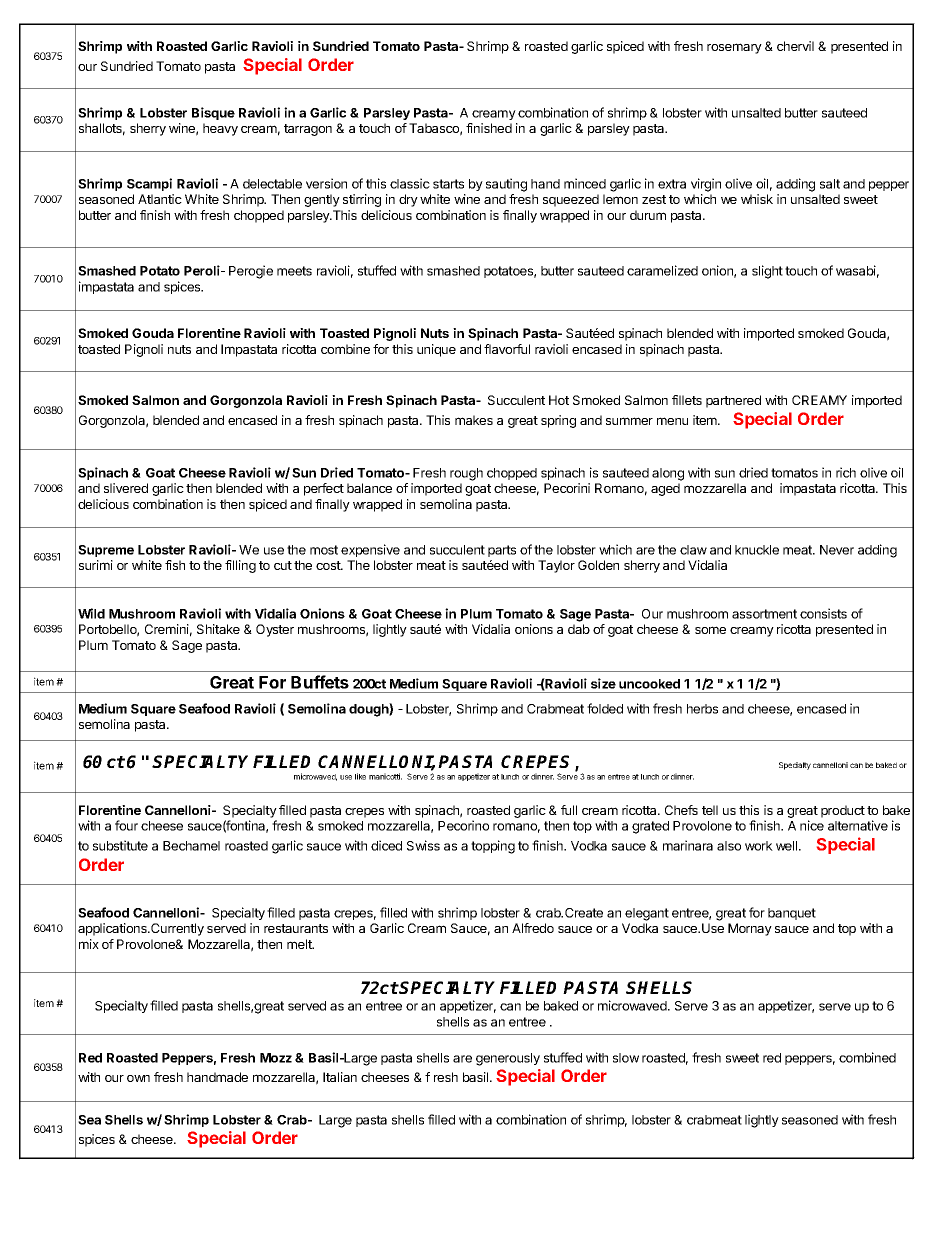 This screenshot has height=1233, width=952. What do you see at coordinates (213, 113) in the screenshot?
I see `Bisque` at bounding box center [213, 113].
